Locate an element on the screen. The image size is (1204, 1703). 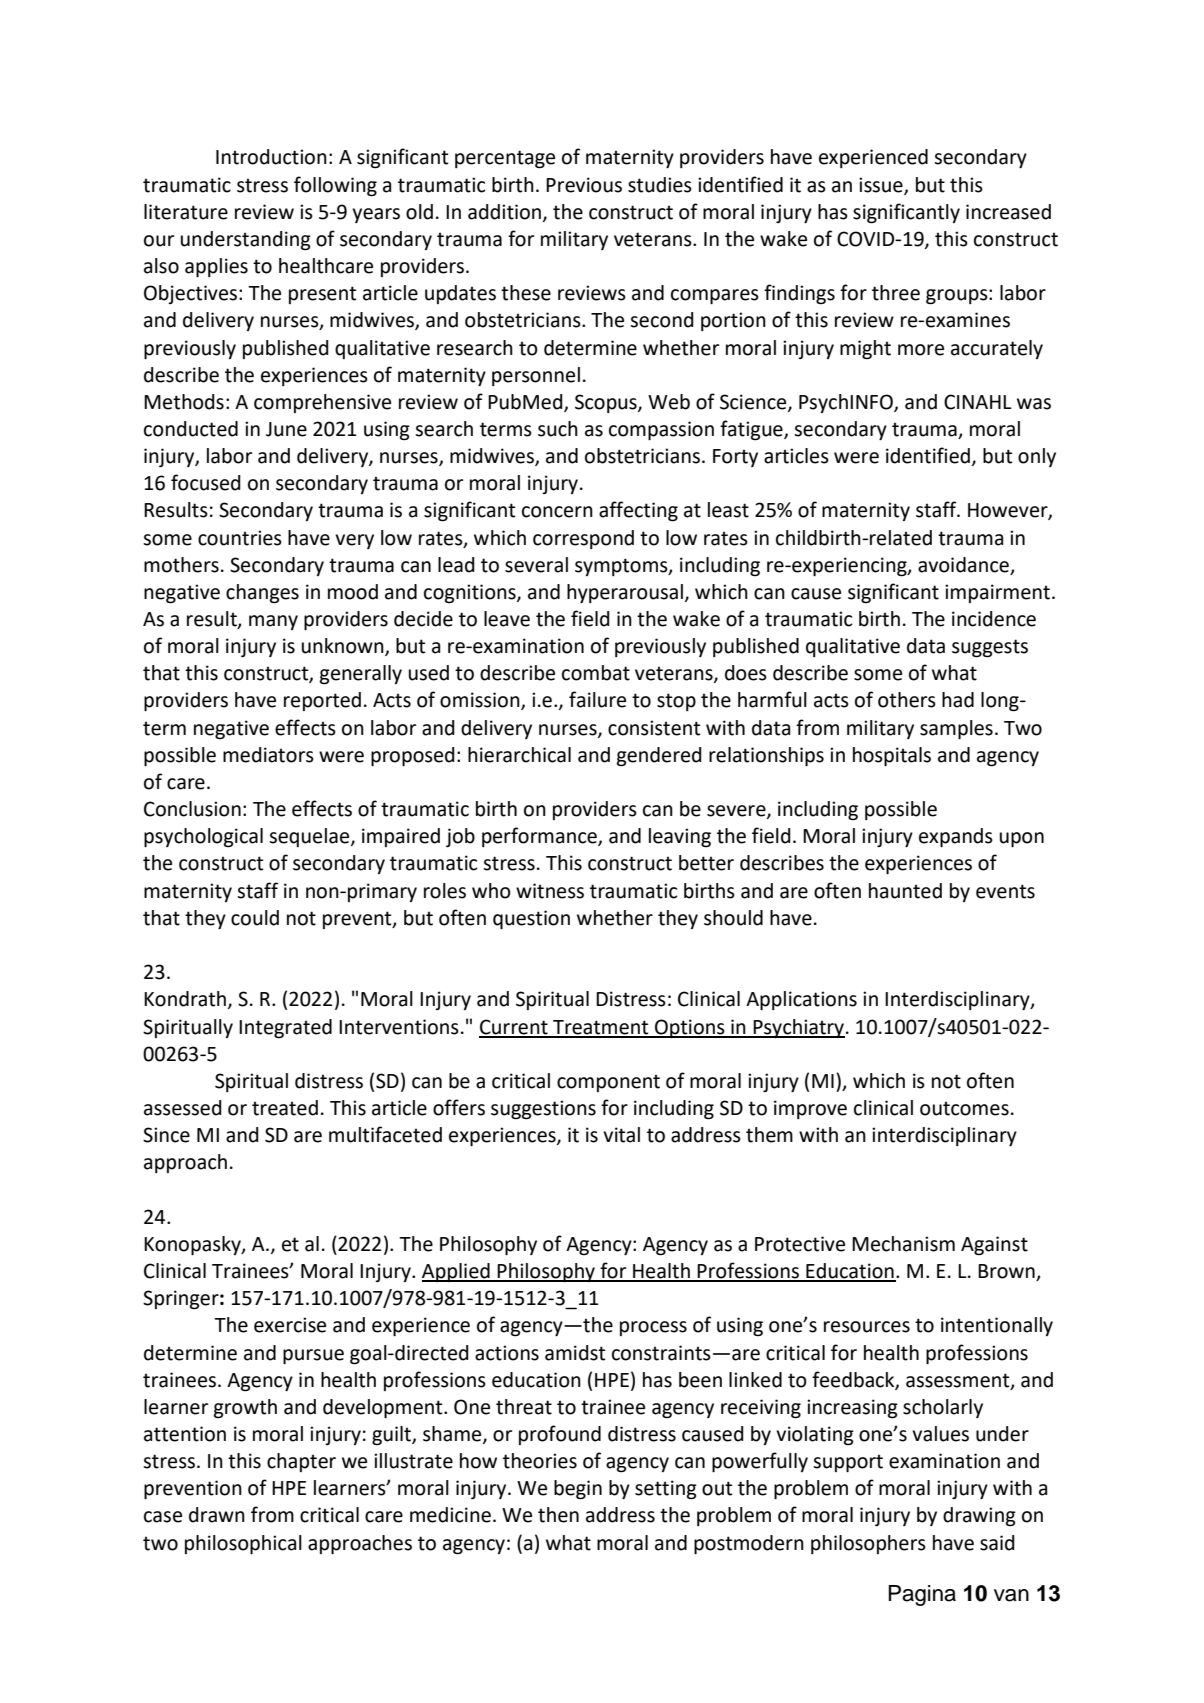
Introduction is located at coordinates (271, 157).
